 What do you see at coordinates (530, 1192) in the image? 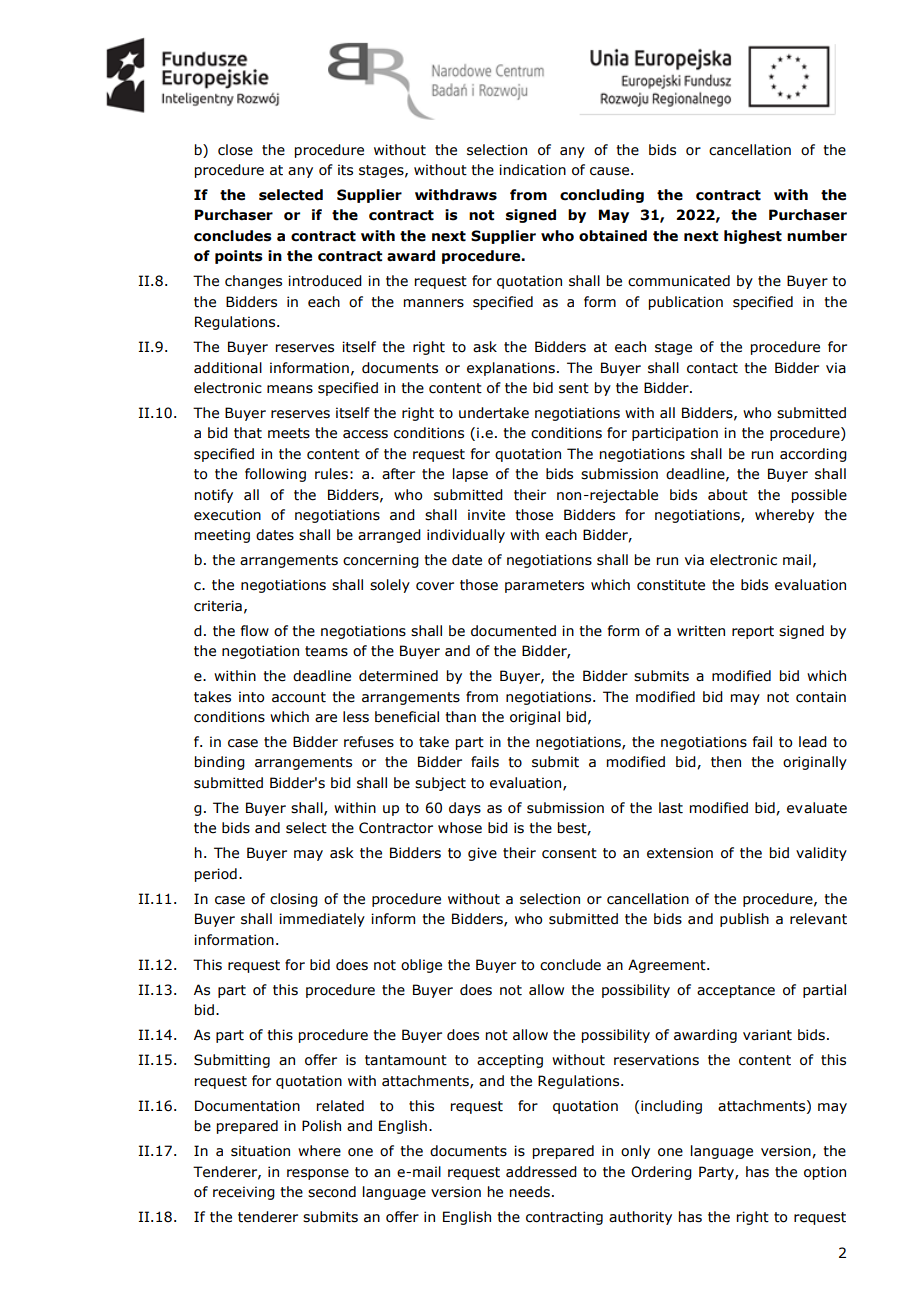
I see `needs` at bounding box center [530, 1192].
